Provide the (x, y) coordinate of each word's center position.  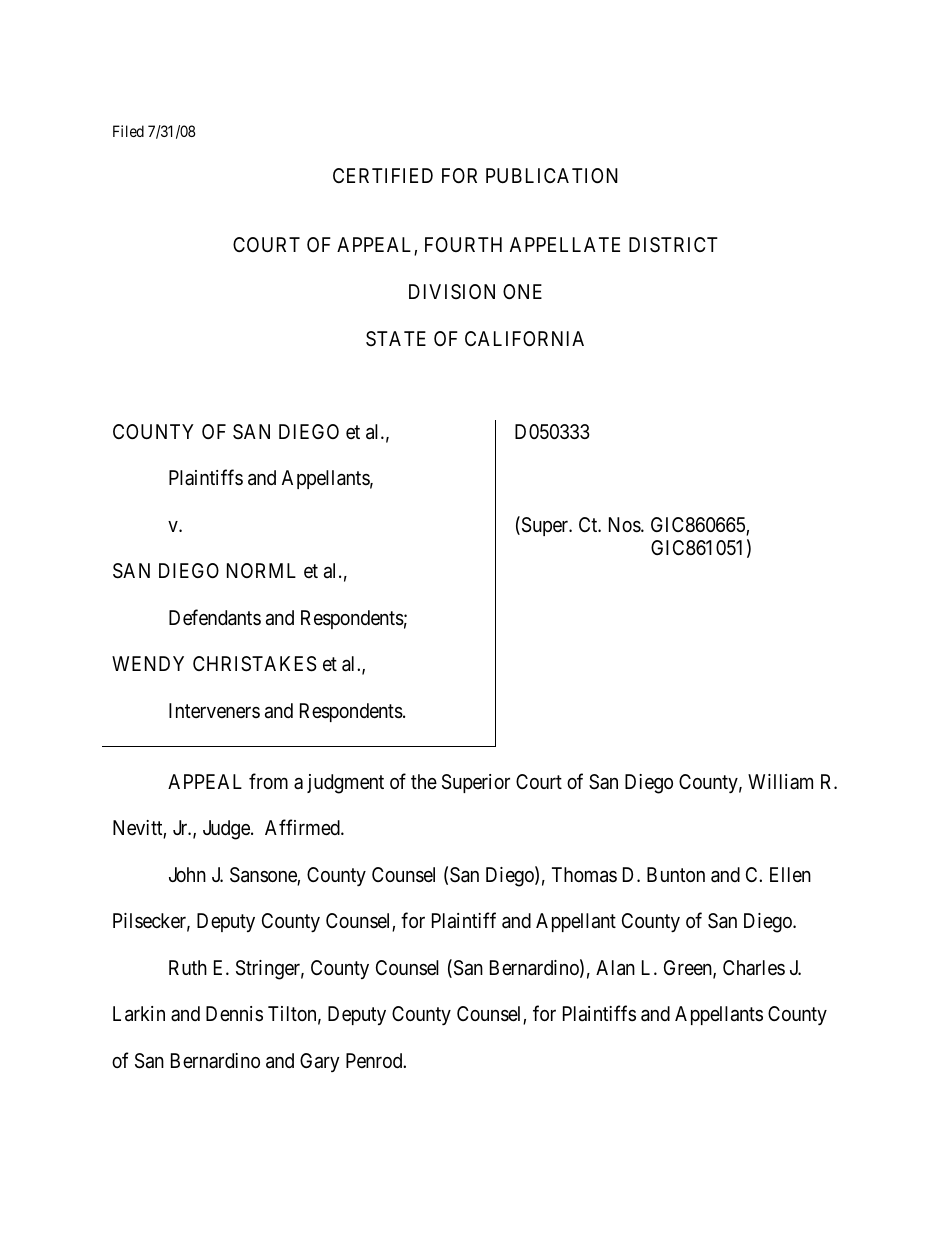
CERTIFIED (383, 175)
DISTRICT (673, 244)
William (780, 781)
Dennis (234, 1013)
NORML (261, 570)
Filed (128, 131)
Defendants (215, 617)
